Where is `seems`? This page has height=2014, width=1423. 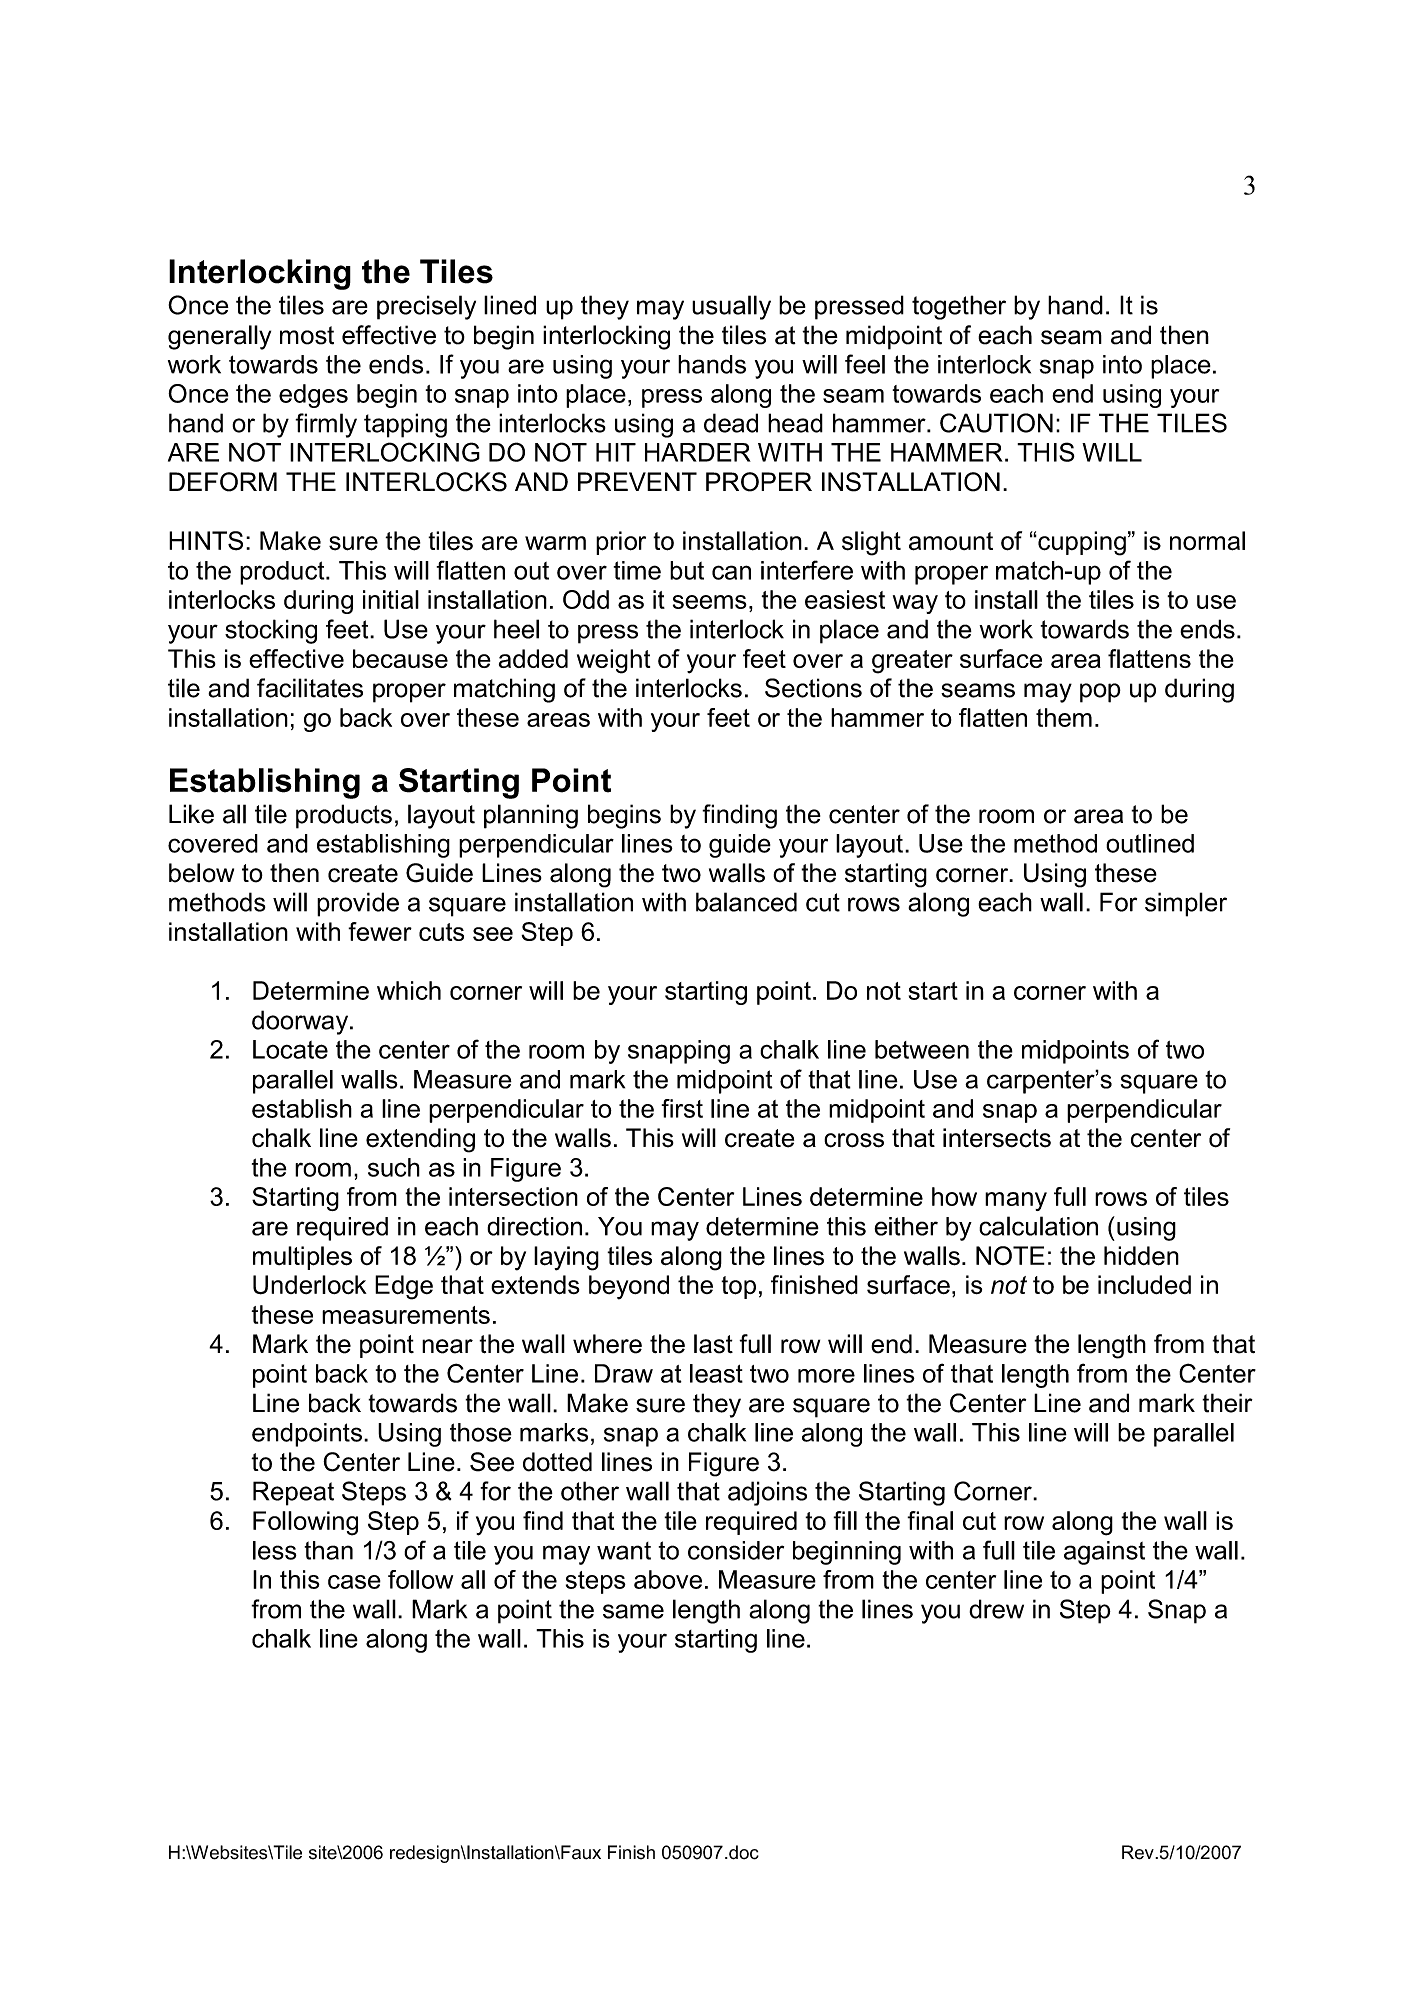
seems is located at coordinates (710, 602).
